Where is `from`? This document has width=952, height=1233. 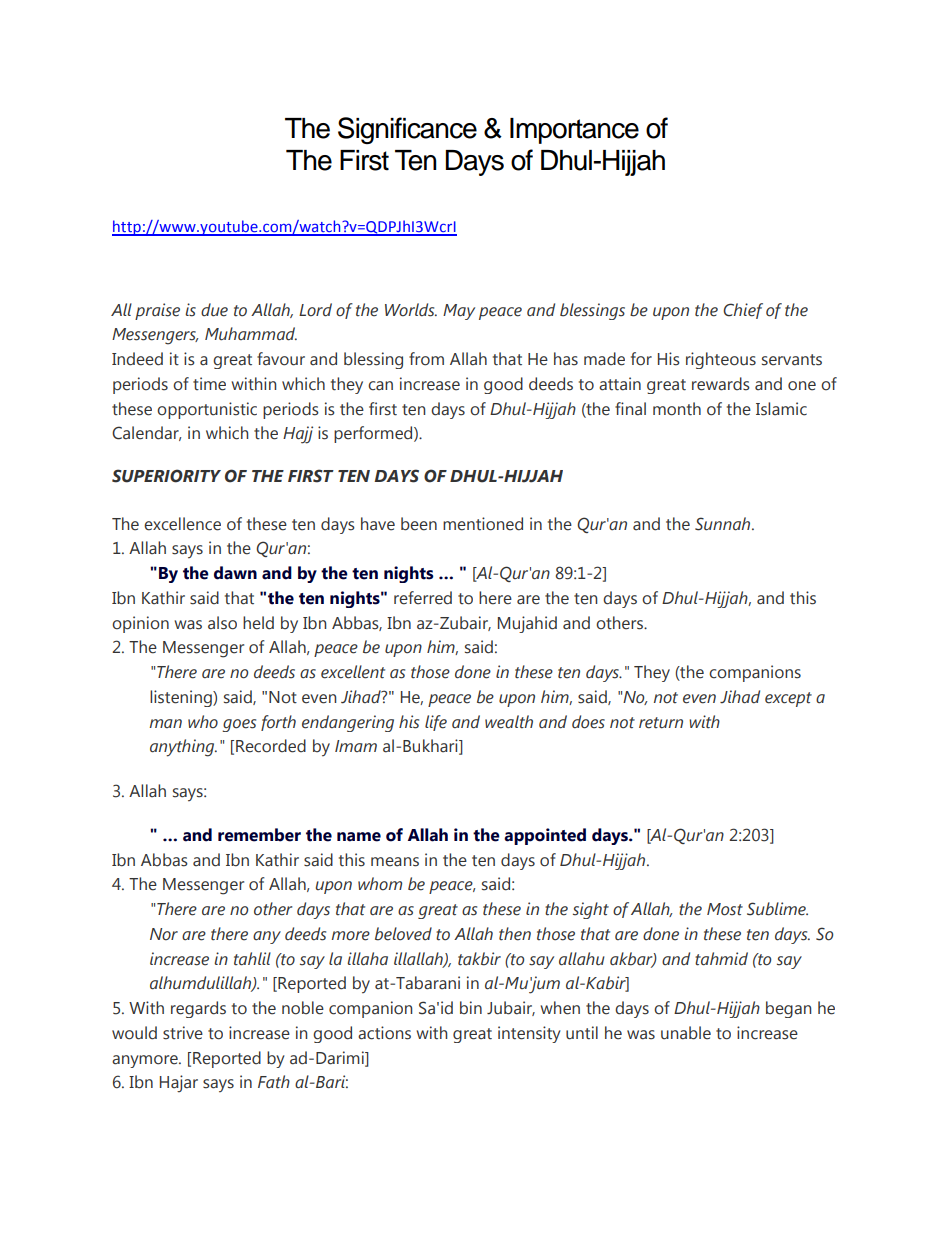
from is located at coordinates (426, 359).
